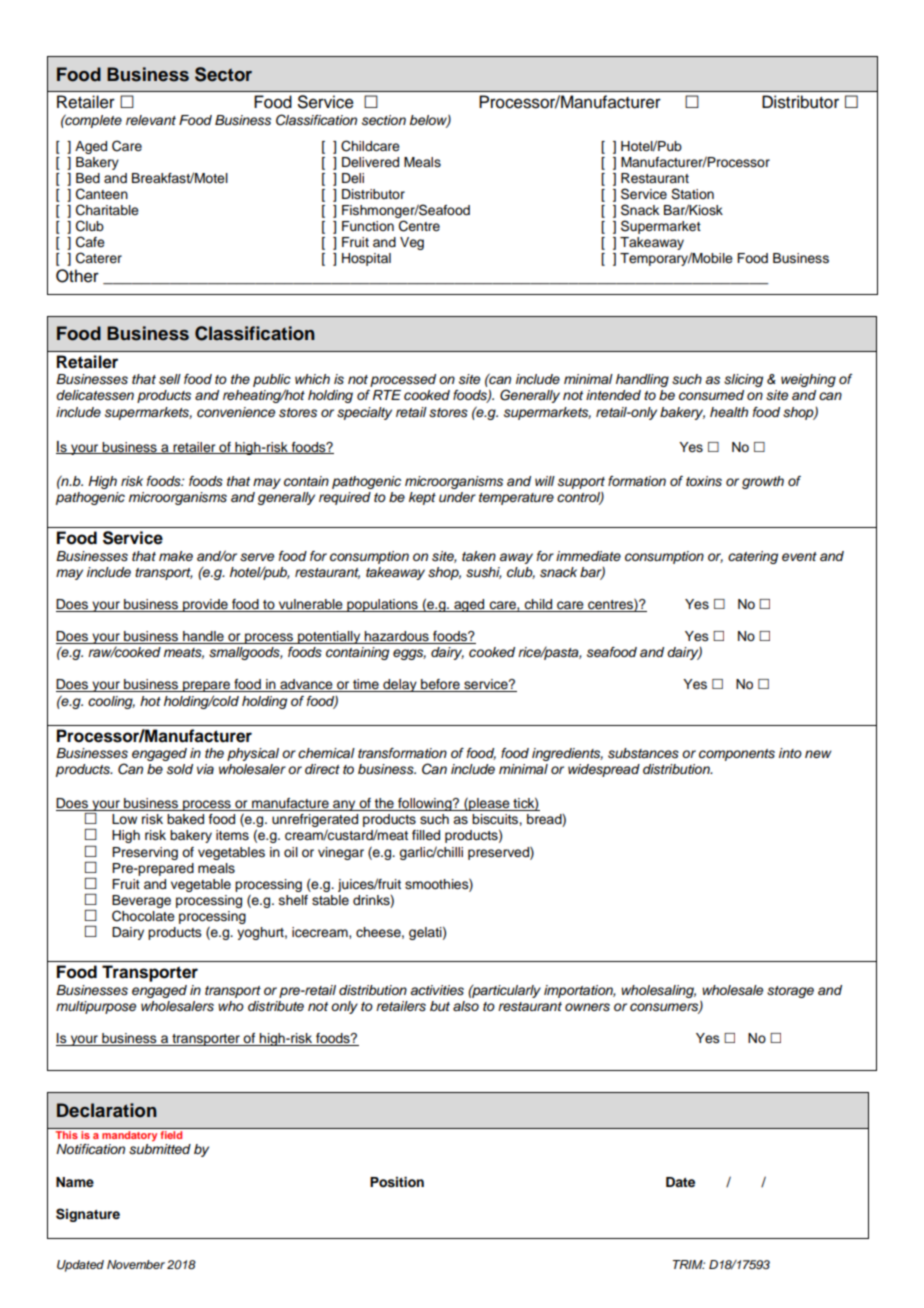 The width and height of the page is (924, 1308). Describe the element at coordinates (790, 992) in the page. I see `storage` at that location.
